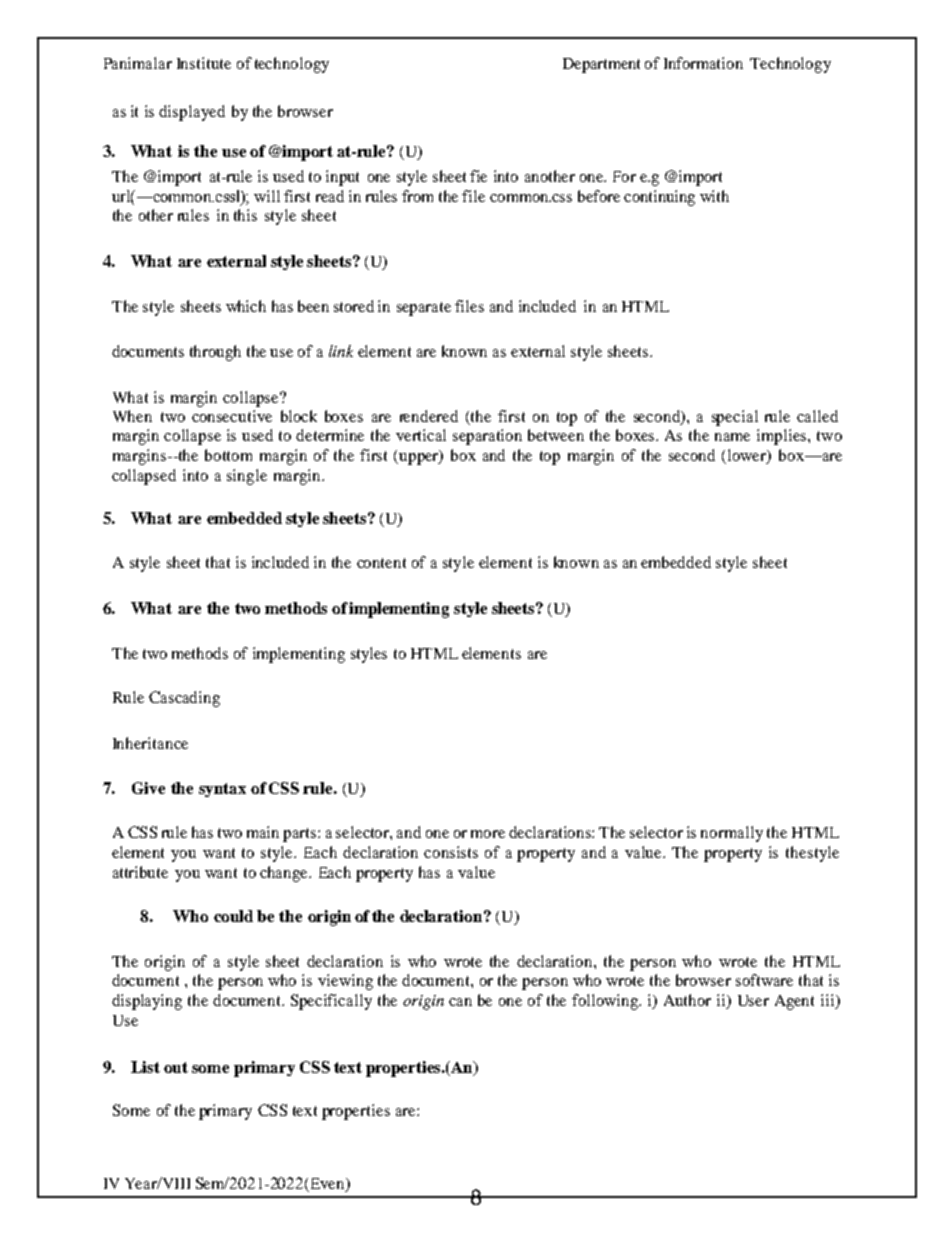 Image resolution: width=952 pixels, height=1233 pixels. What do you see at coordinates (703, 63) in the screenshot?
I see `Information` at bounding box center [703, 63].
